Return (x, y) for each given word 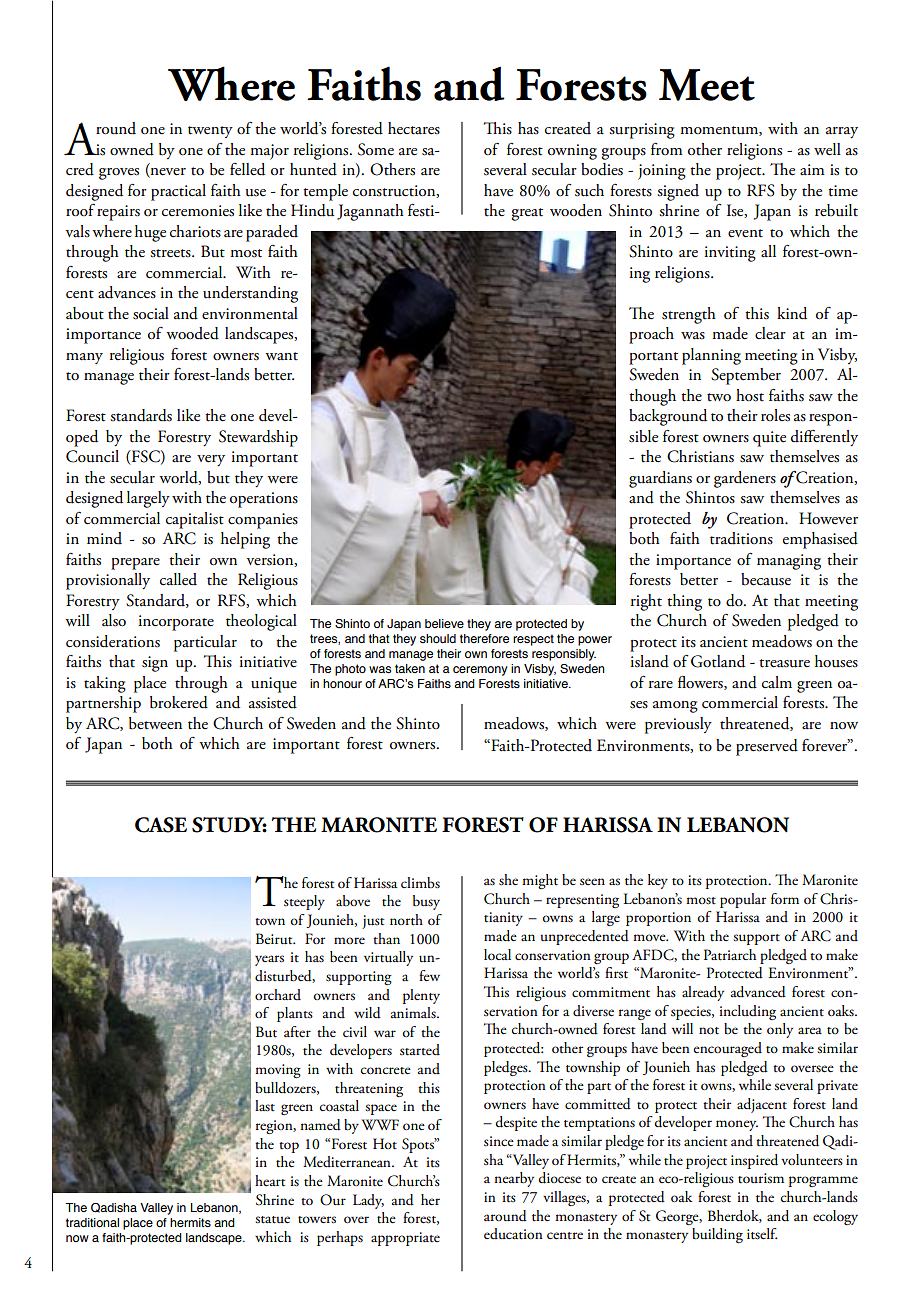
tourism (761, 1178)
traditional (92, 1222)
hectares (414, 128)
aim (812, 169)
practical (178, 192)
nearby (514, 1179)
